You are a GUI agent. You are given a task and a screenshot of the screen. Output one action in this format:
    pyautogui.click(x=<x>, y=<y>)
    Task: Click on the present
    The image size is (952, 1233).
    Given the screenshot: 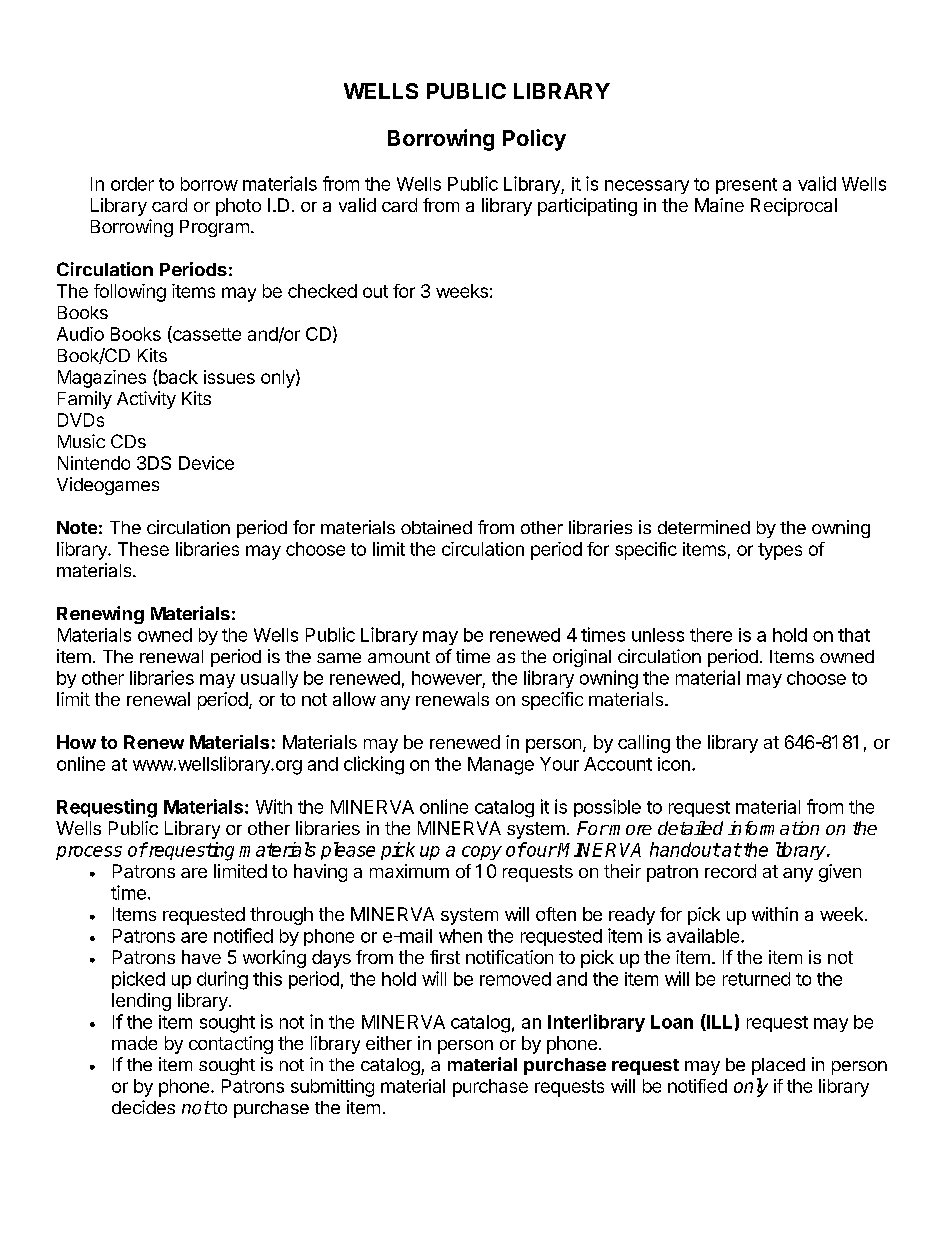 What is the action you would take?
    pyautogui.click(x=746, y=186)
